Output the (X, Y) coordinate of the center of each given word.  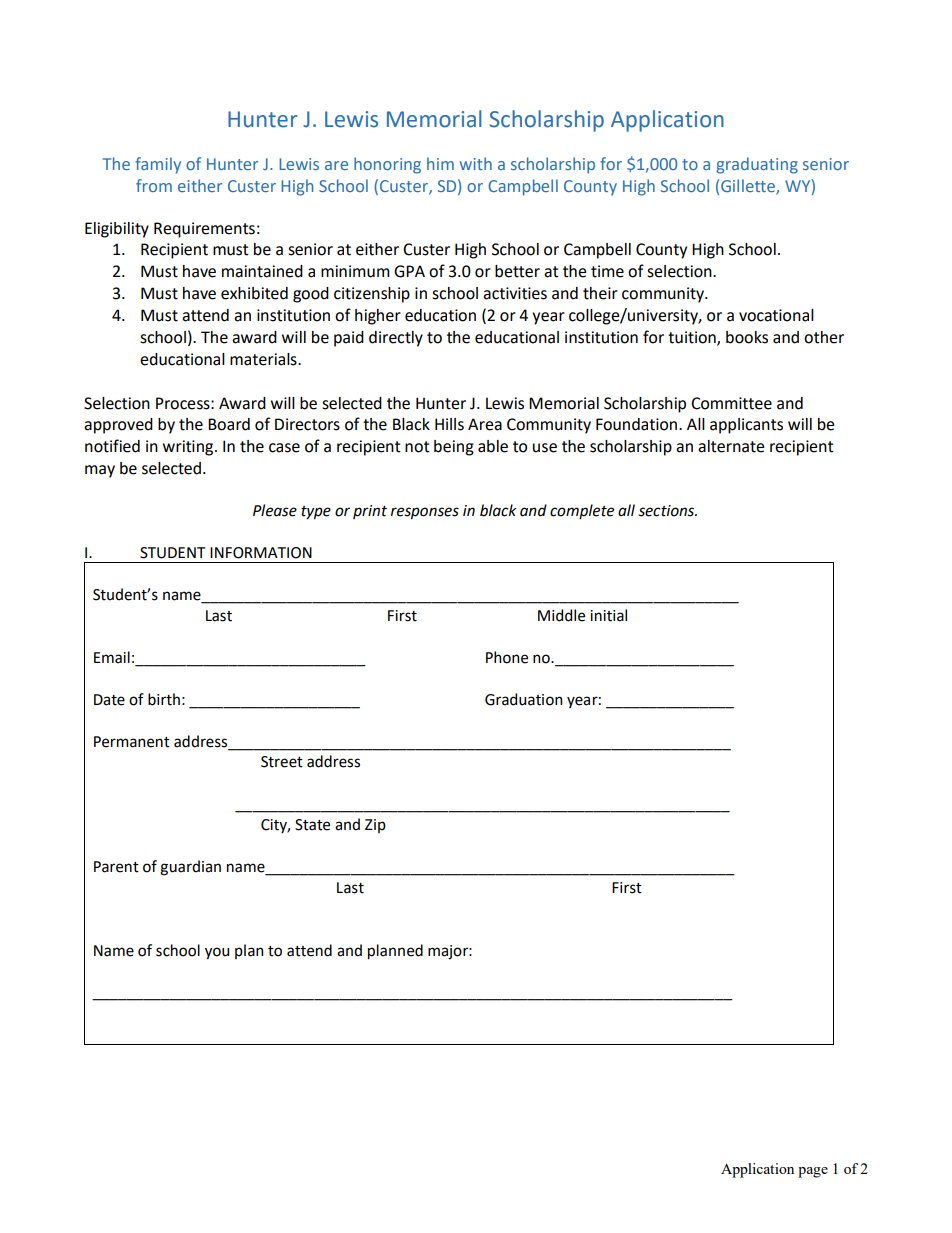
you (217, 953)
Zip (375, 826)
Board (229, 424)
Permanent (132, 742)
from (154, 185)
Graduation (524, 699)
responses (425, 513)
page (813, 1172)
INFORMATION (261, 553)
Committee (731, 403)
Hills (449, 424)
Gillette (749, 187)
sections (667, 511)
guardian (190, 868)
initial (608, 615)
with (476, 163)
